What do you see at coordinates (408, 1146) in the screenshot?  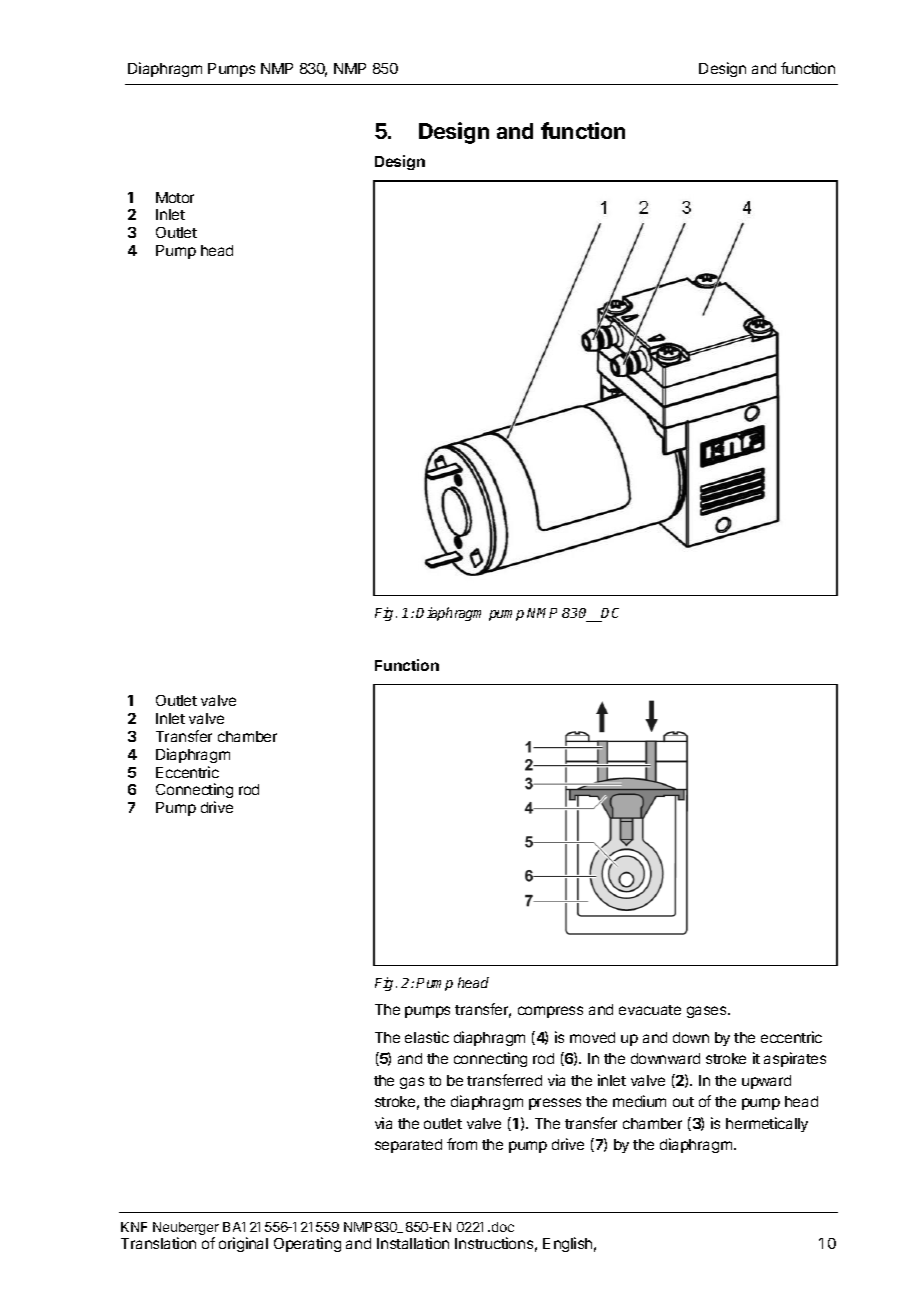 I see `separated` at bounding box center [408, 1146].
